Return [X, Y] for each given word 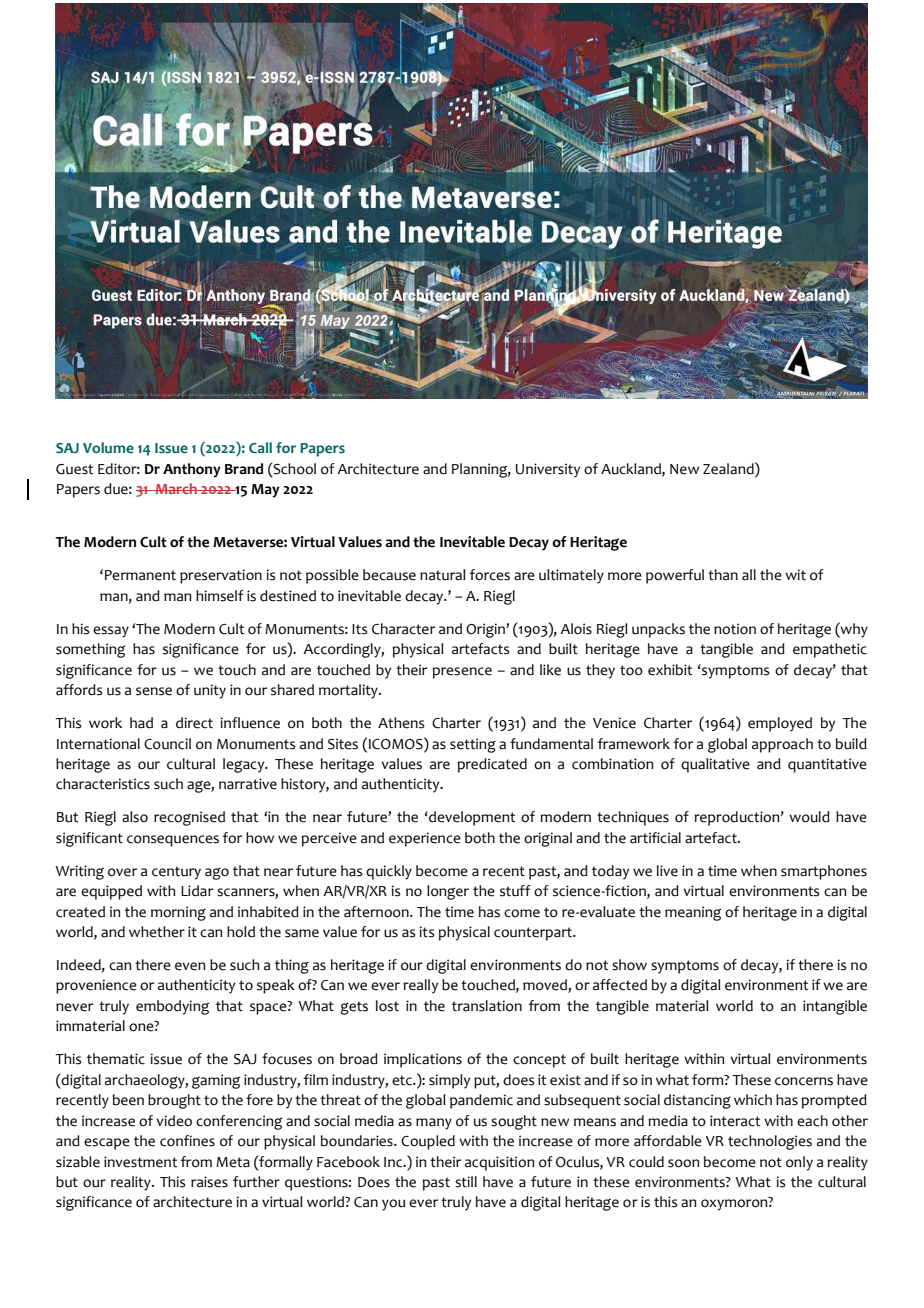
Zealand [729, 468]
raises [209, 1182]
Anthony [192, 470]
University [548, 470]
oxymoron [735, 1205]
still [466, 1182]
